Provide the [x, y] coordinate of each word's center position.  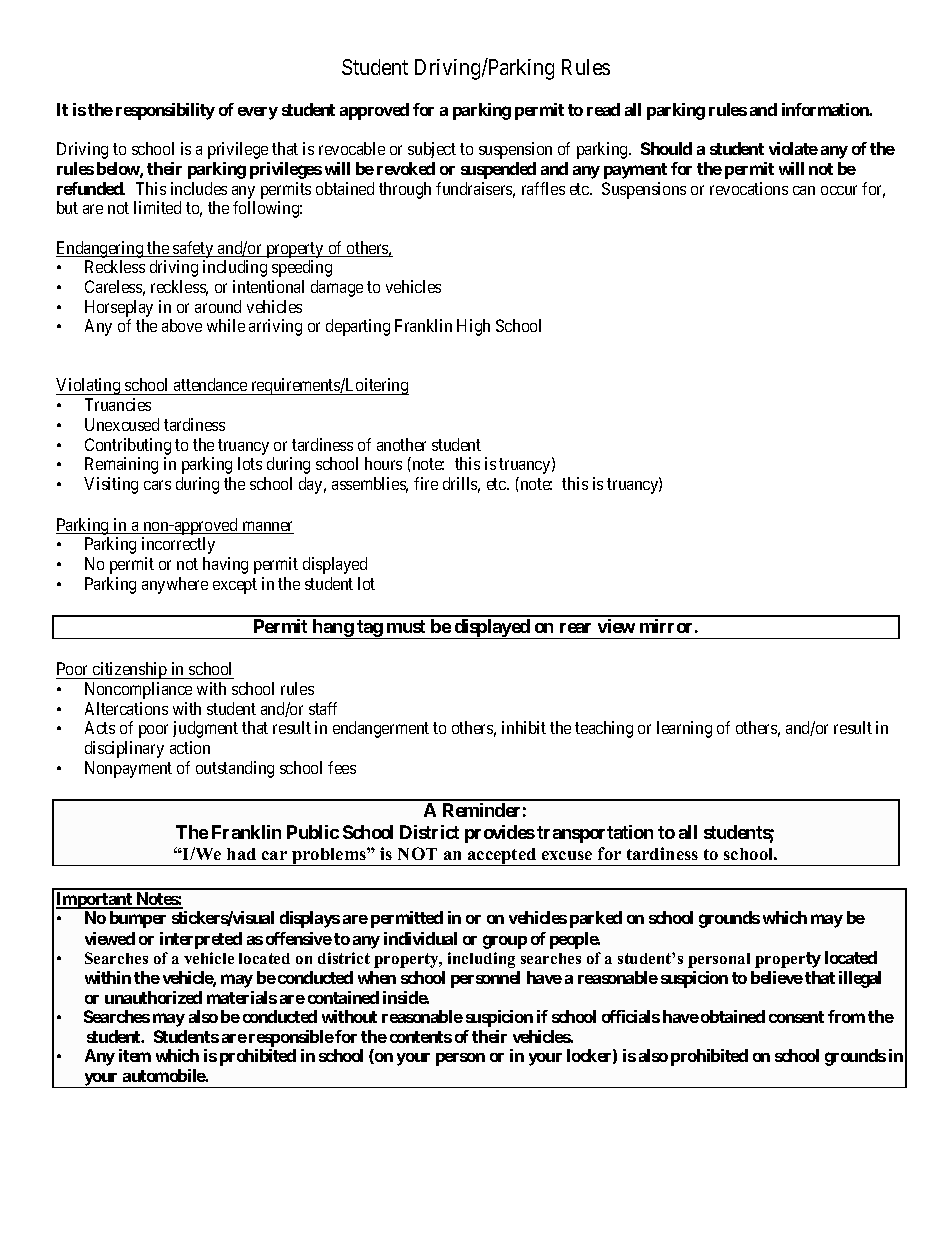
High [473, 327]
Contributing [128, 446]
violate [793, 148]
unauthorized [153, 997]
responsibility [165, 111]
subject [432, 150]
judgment [205, 729]
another [401, 444]
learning [684, 729]
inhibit [524, 727]
